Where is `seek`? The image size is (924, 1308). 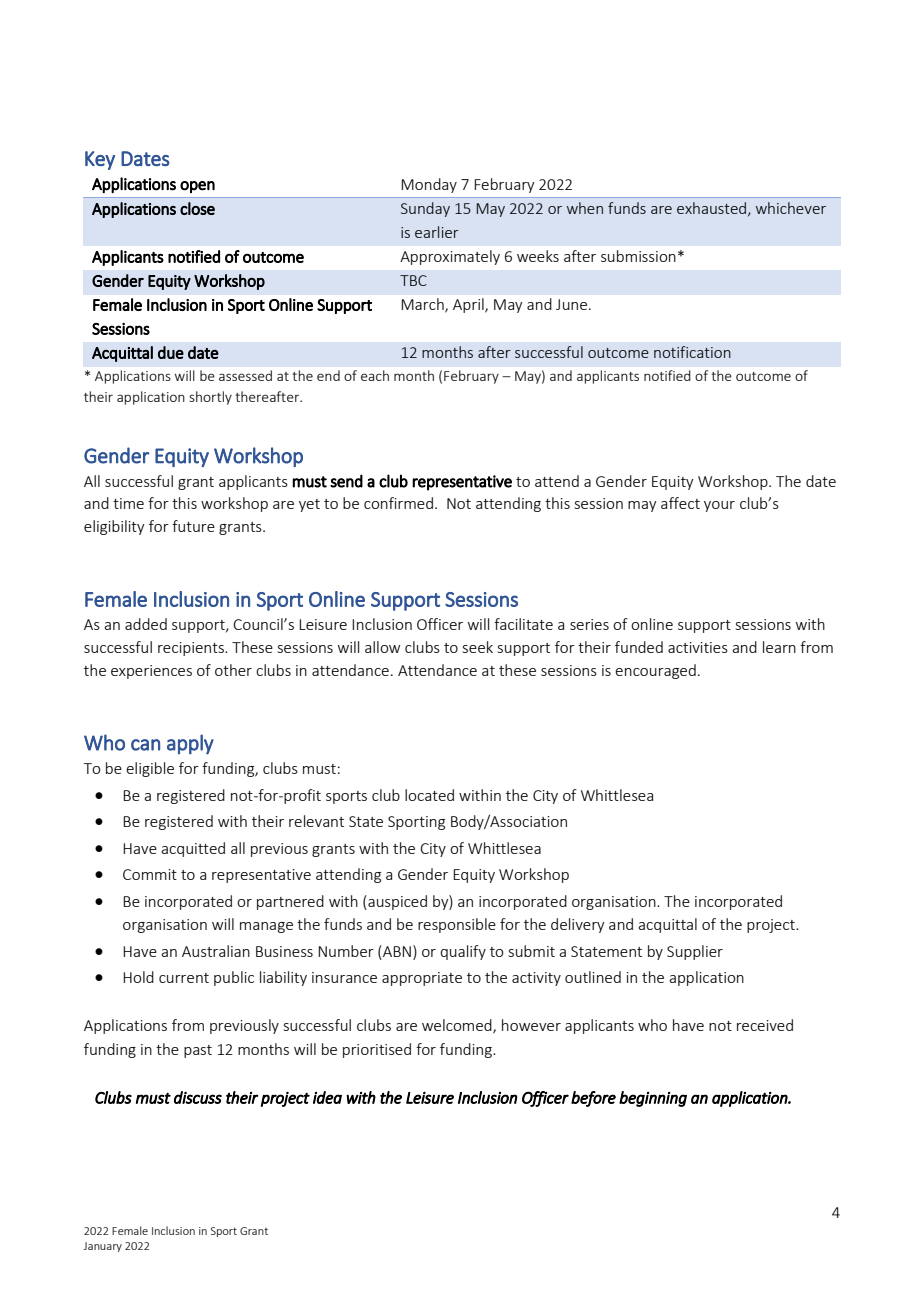
seek is located at coordinates (478, 647).
